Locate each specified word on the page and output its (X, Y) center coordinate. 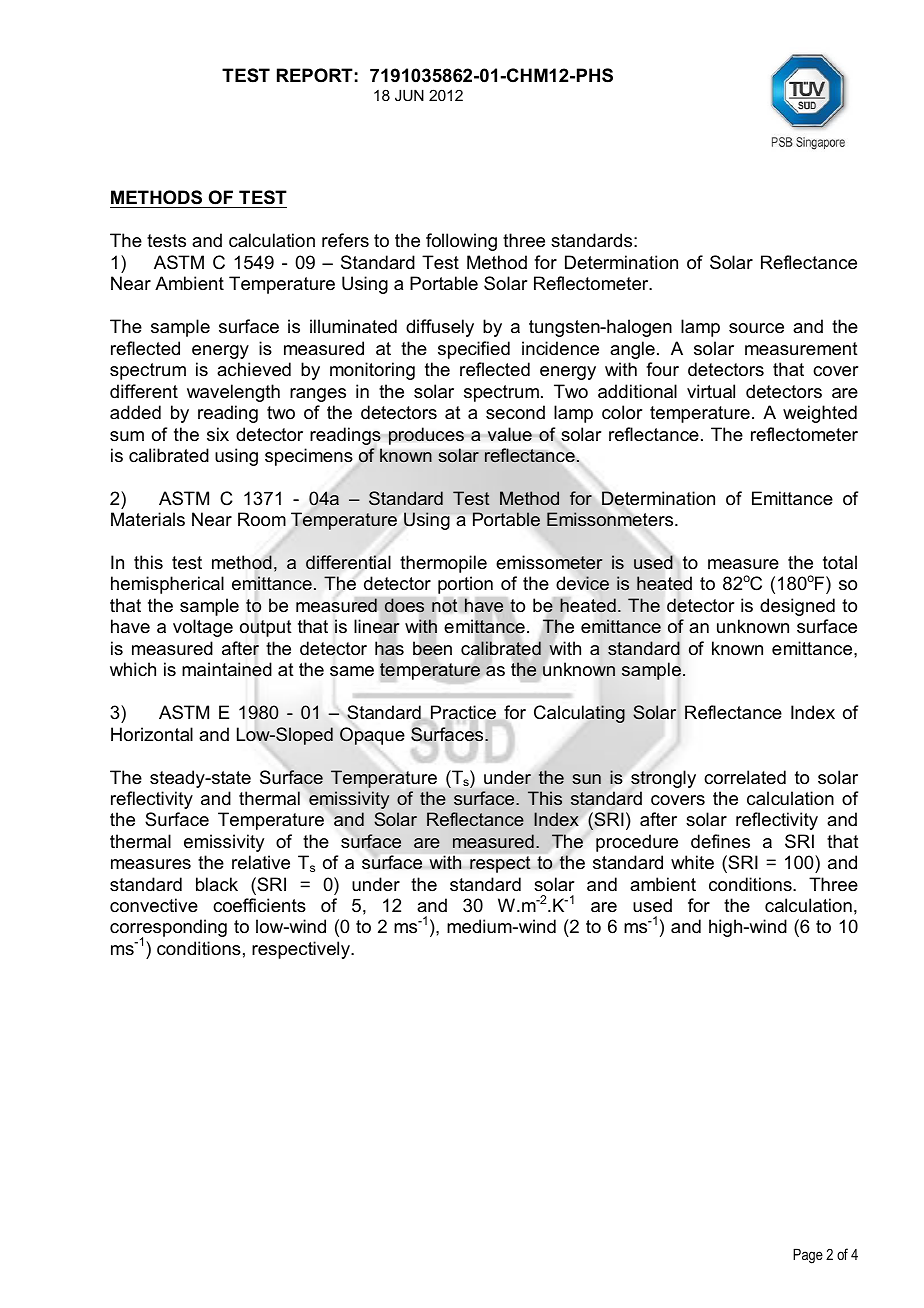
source (756, 328)
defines (720, 841)
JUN (409, 95)
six (218, 434)
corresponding (168, 929)
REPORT (315, 75)
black (217, 884)
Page (808, 1256)
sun (586, 779)
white (692, 862)
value (510, 434)
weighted (820, 414)
